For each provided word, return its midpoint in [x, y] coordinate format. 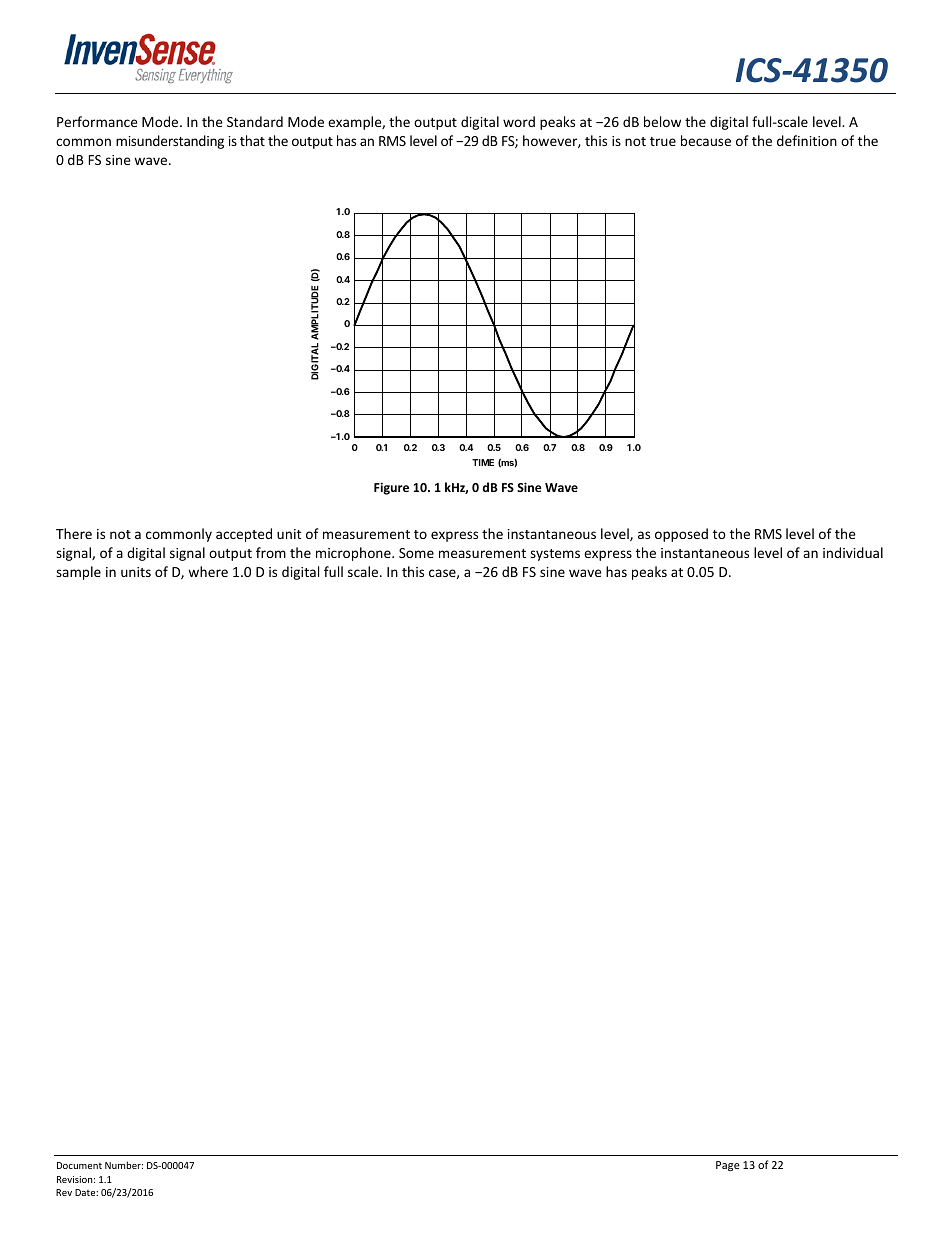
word [519, 121]
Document [79, 1165]
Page [728, 1166]
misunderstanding [170, 142]
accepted [244, 535]
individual [853, 552]
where [208, 571]
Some [416, 553]
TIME [483, 462]
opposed [681, 535]
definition [807, 140]
